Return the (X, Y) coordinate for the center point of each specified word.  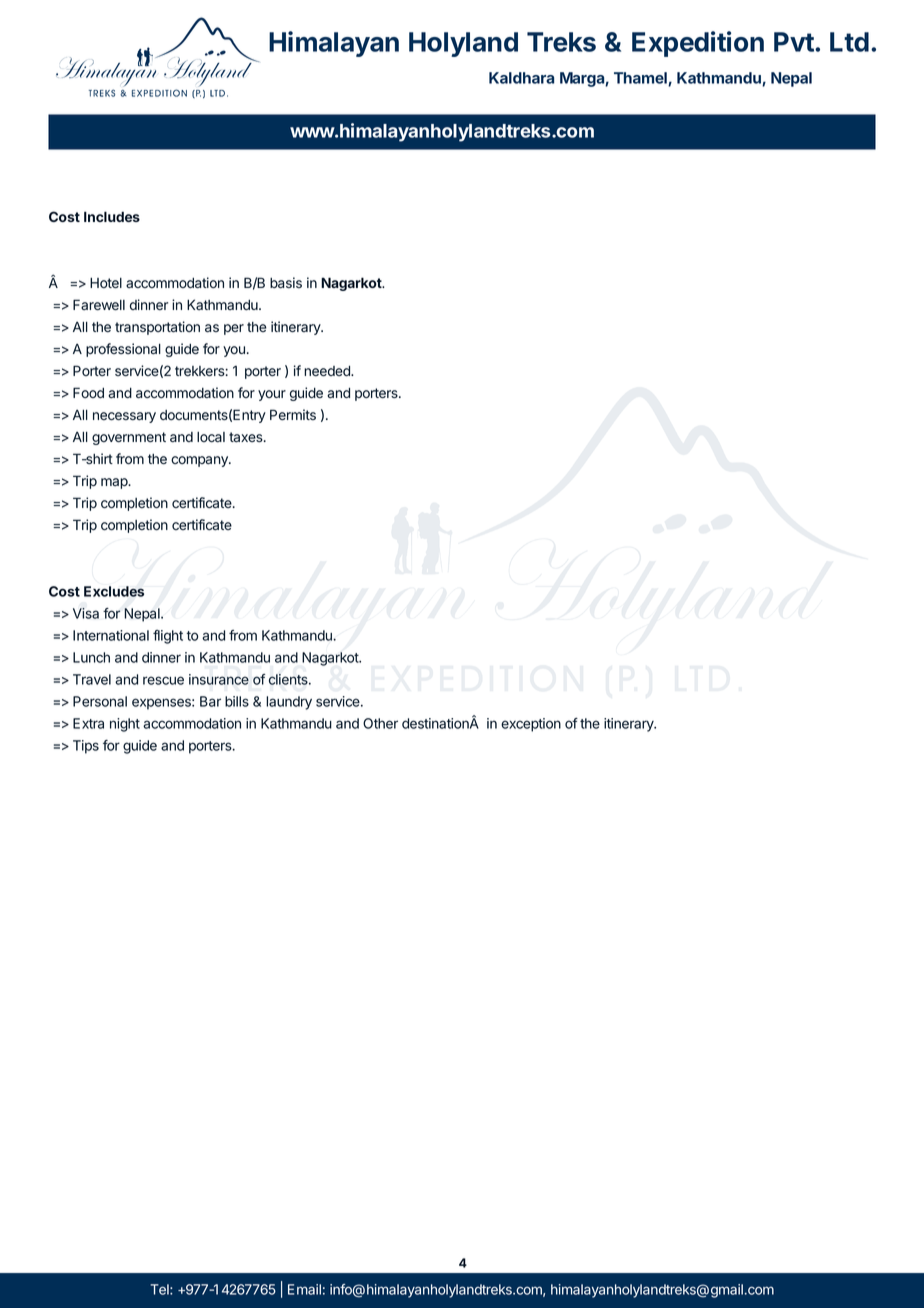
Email (304, 1289)
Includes (112, 216)
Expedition (698, 44)
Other (380, 723)
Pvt (795, 42)
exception (531, 725)
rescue (163, 680)
